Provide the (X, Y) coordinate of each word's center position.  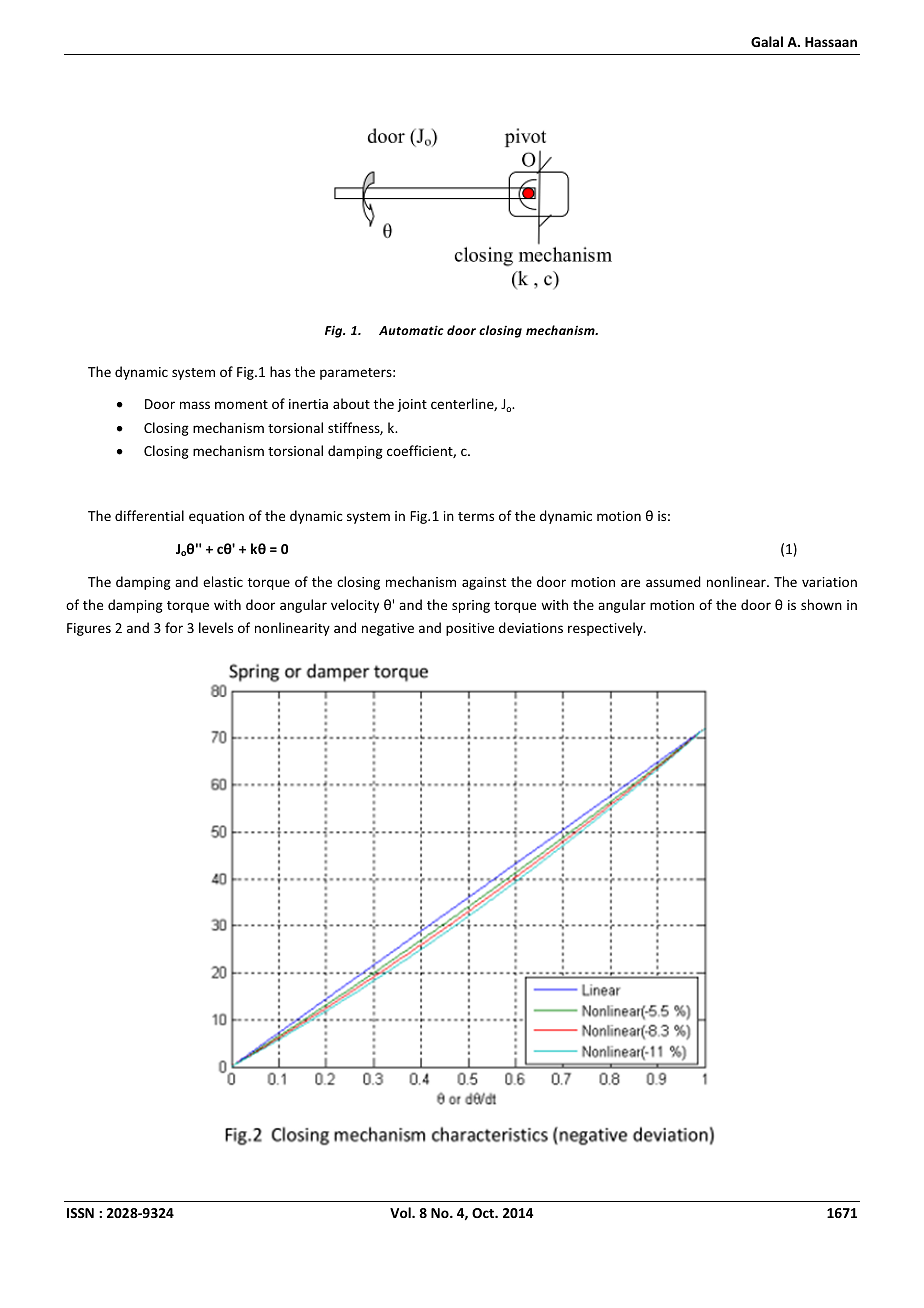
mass (195, 405)
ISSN (80, 1213)
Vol (401, 1212)
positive (470, 629)
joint (412, 405)
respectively (606, 629)
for (174, 627)
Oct (484, 1213)
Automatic (411, 330)
